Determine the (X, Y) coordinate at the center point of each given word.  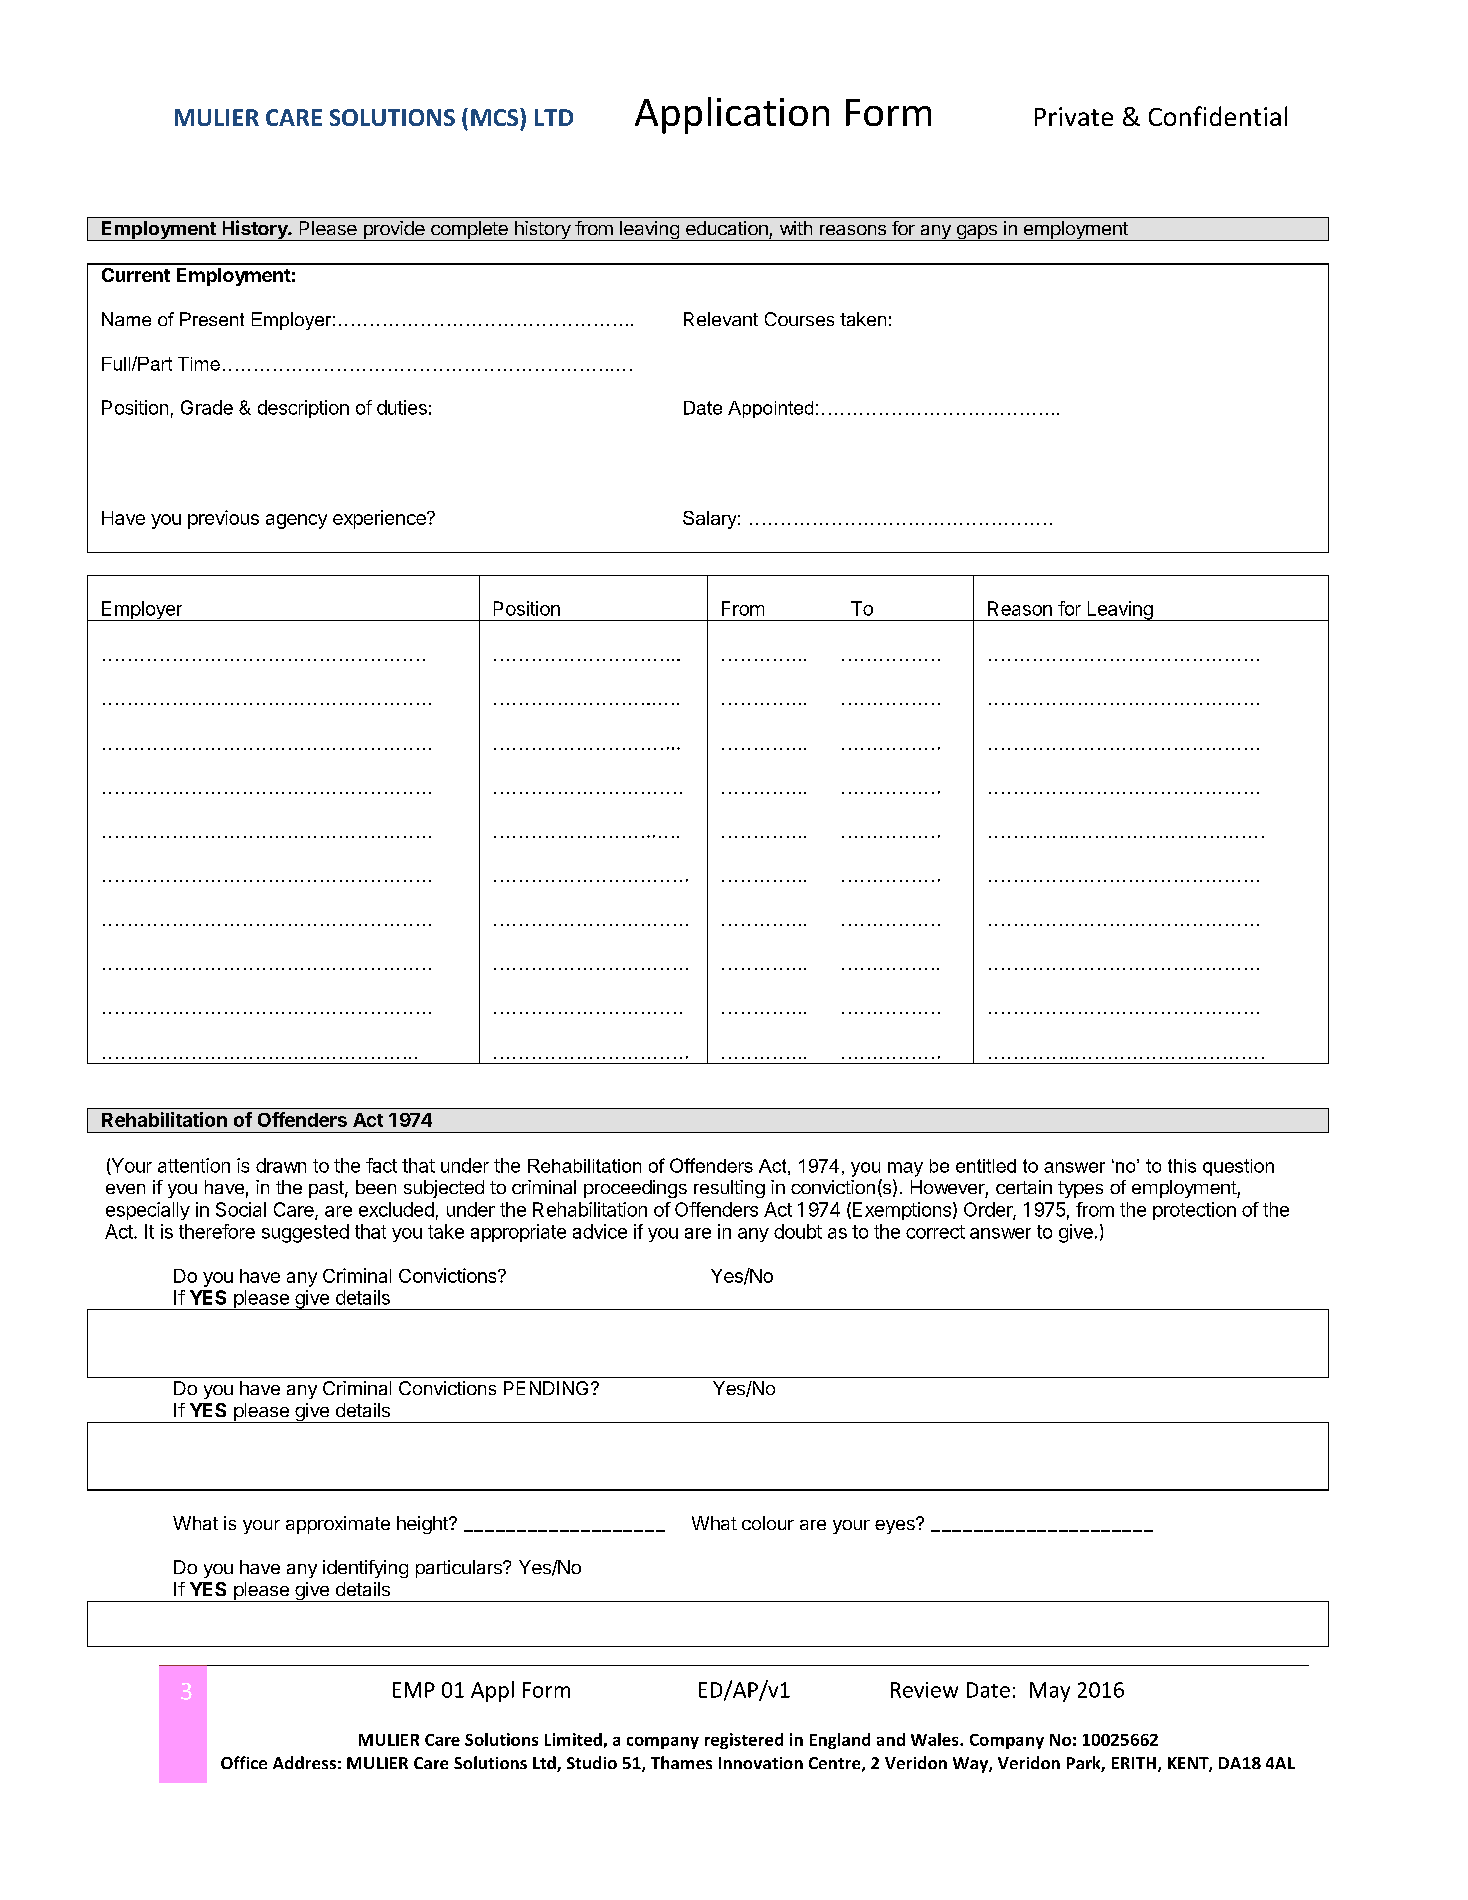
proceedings (635, 1189)
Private (1074, 116)
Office (244, 1762)
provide (394, 231)
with (796, 228)
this (1182, 1166)
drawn (281, 1165)
